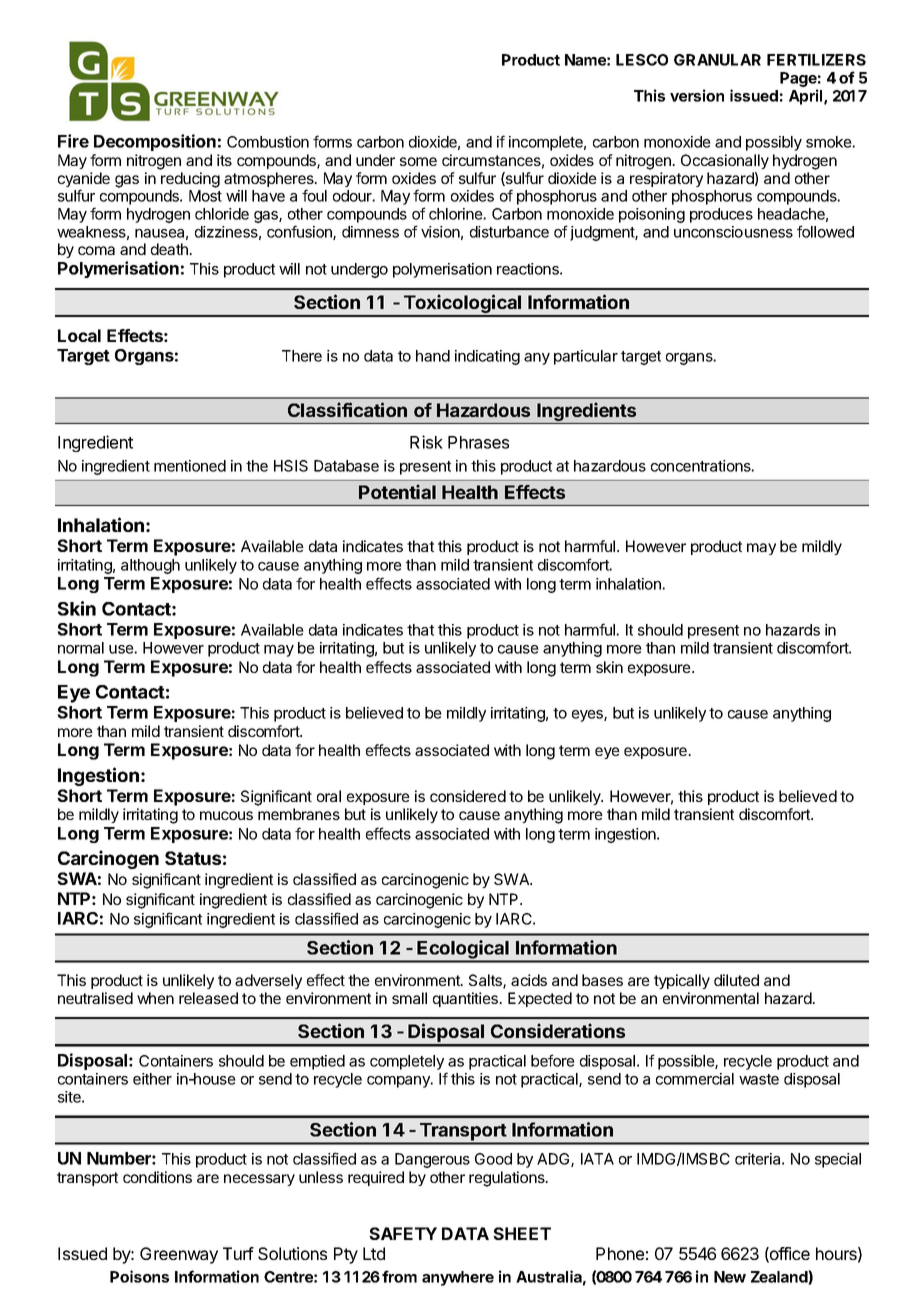 Image resolution: width=924 pixels, height=1308 pixels. I want to click on some, so click(418, 161).
